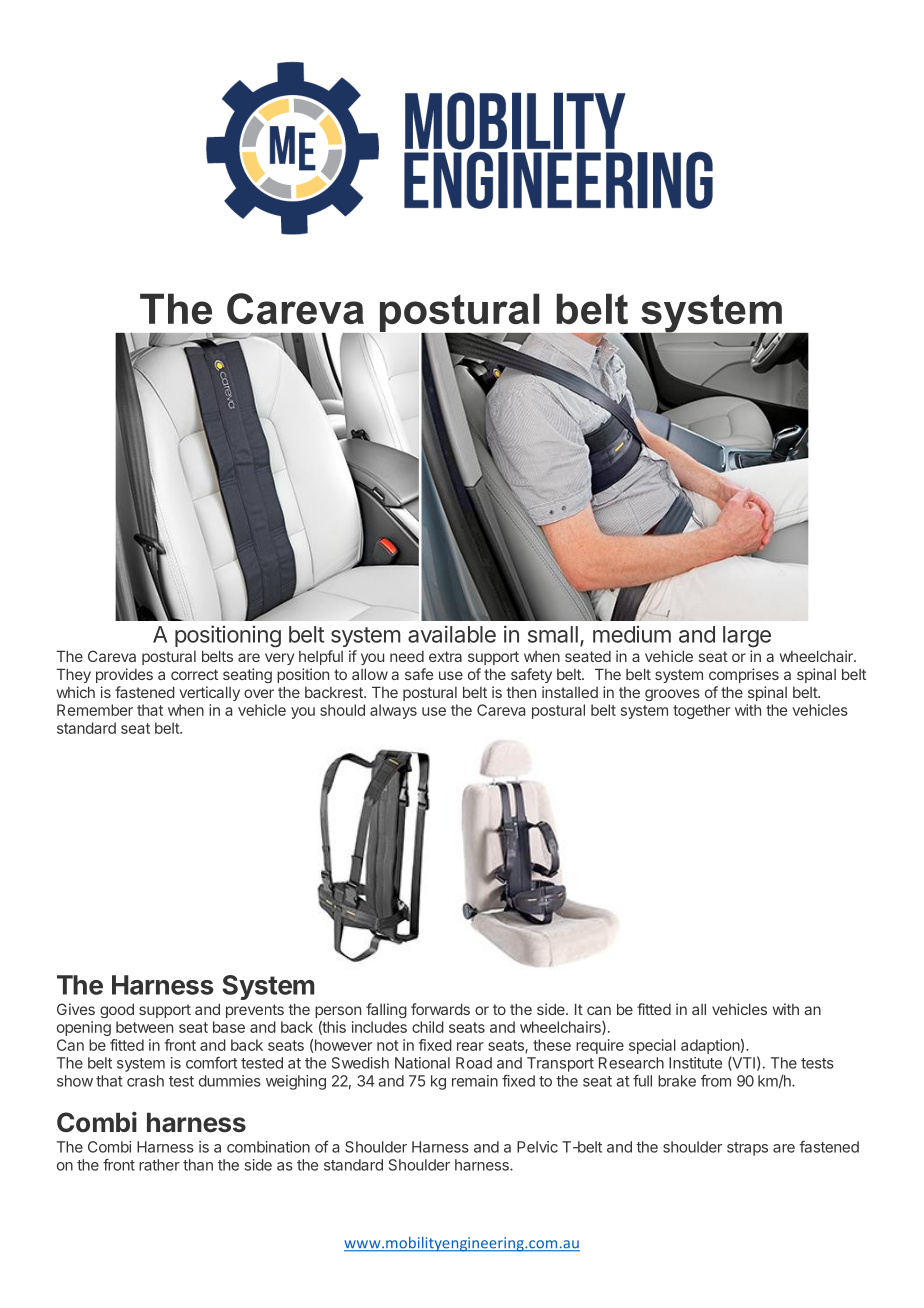 This document has width=924, height=1308. Describe the element at coordinates (124, 675) in the document. I see `provides` at that location.
